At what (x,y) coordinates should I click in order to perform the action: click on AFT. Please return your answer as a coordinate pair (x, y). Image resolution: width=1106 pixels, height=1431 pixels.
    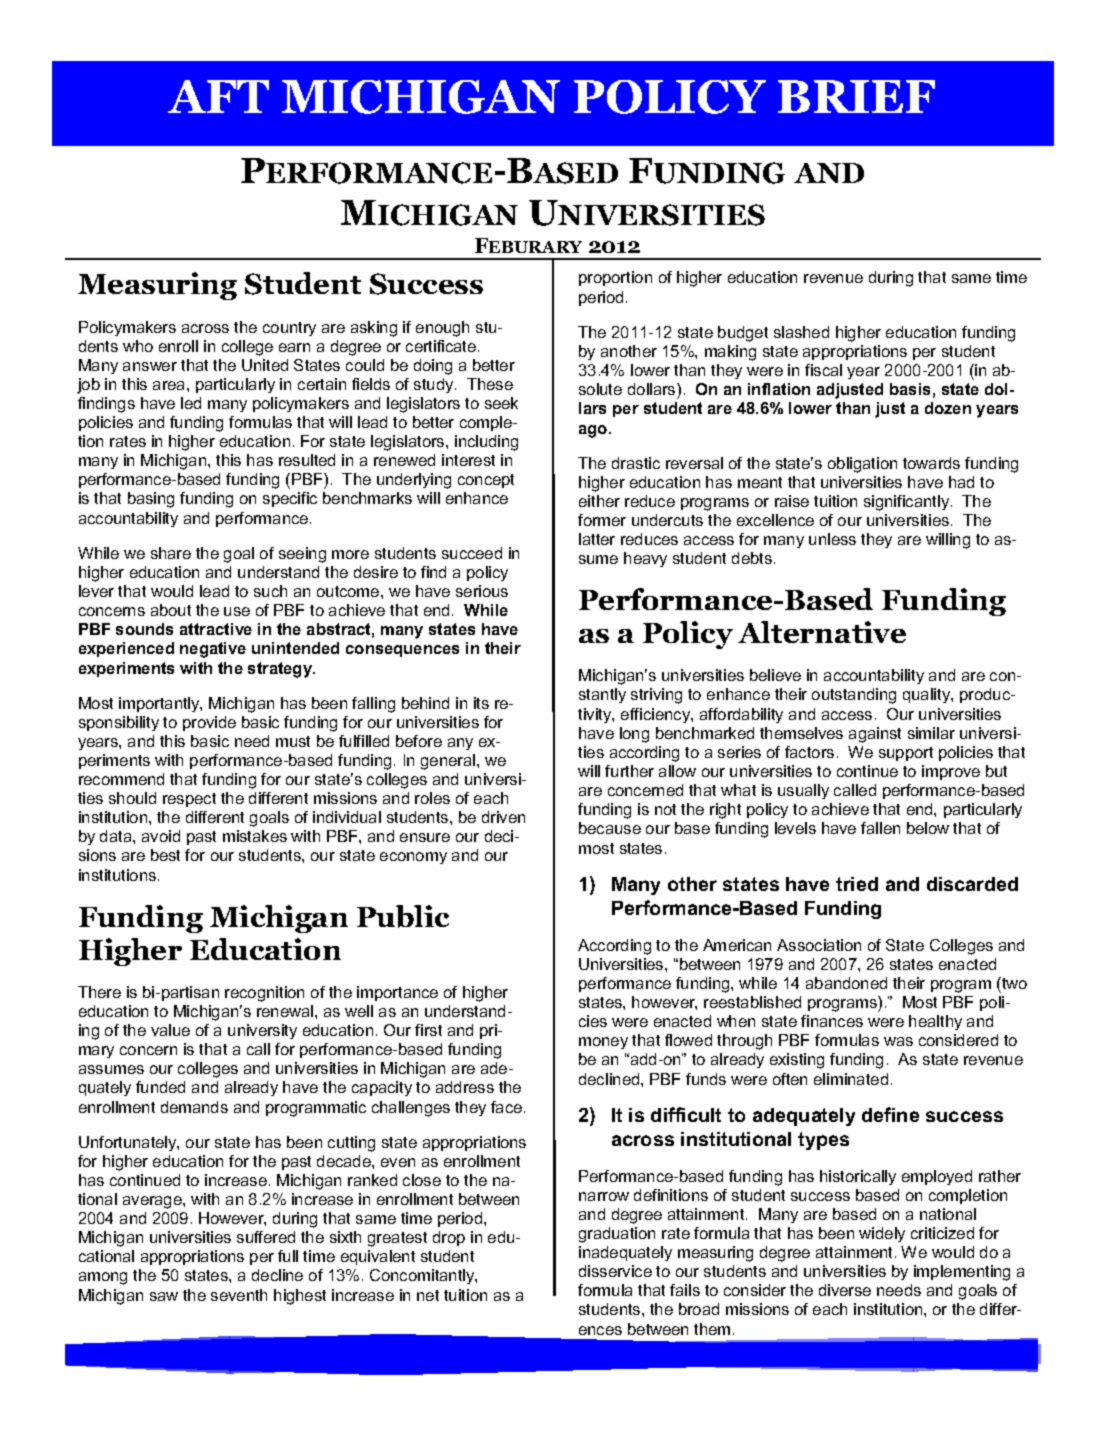
    Looking at the image, I should click on (218, 96).
